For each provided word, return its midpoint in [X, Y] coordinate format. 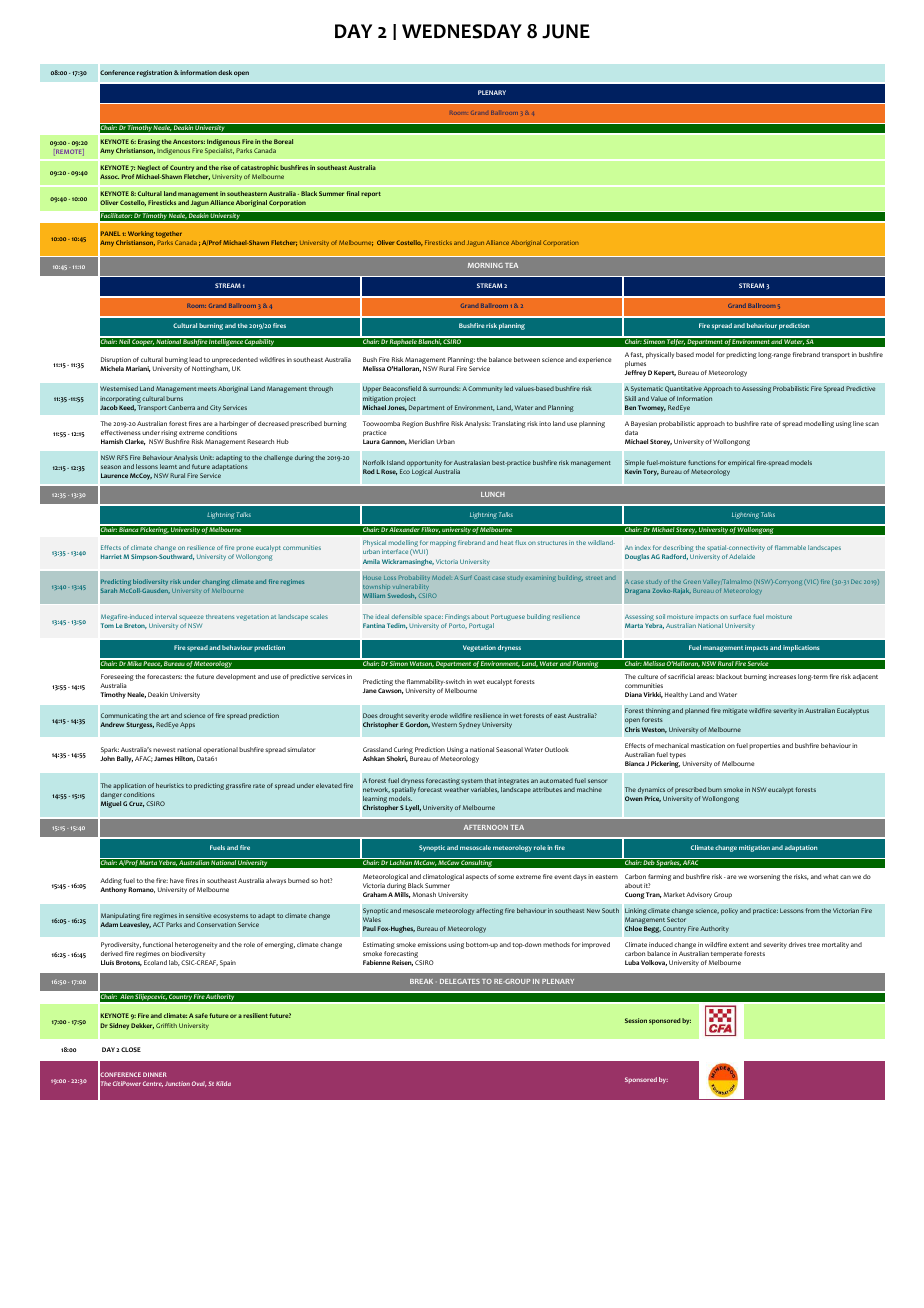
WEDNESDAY [462, 31]
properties [764, 746]
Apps [187, 725]
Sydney [469, 725]
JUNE [566, 31]
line [858, 423]
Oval [199, 1084]
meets [207, 389]
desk [225, 72]
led [508, 388]
